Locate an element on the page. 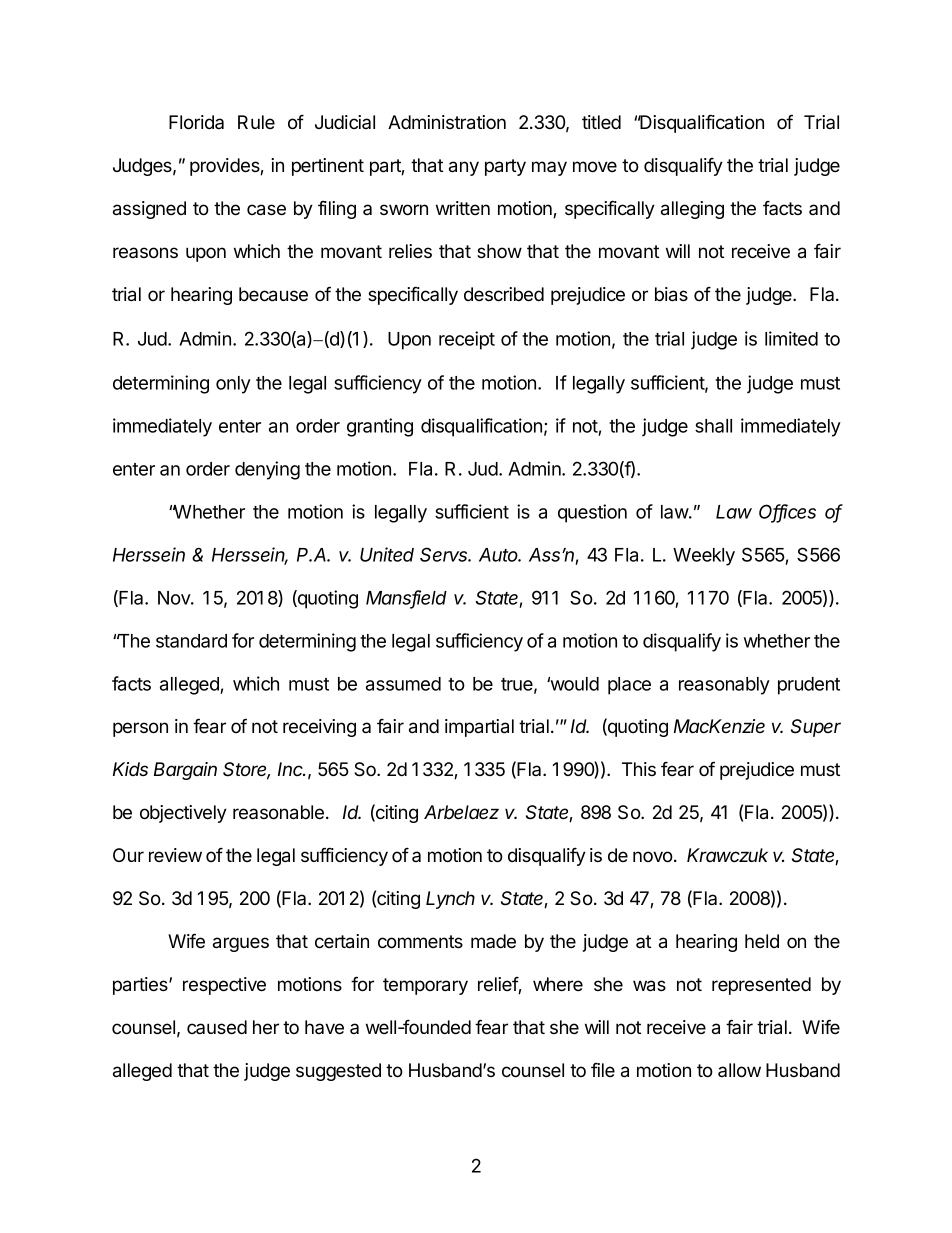 Image resolution: width=952 pixels, height=1233 pixels. limited is located at coordinates (791, 338).
